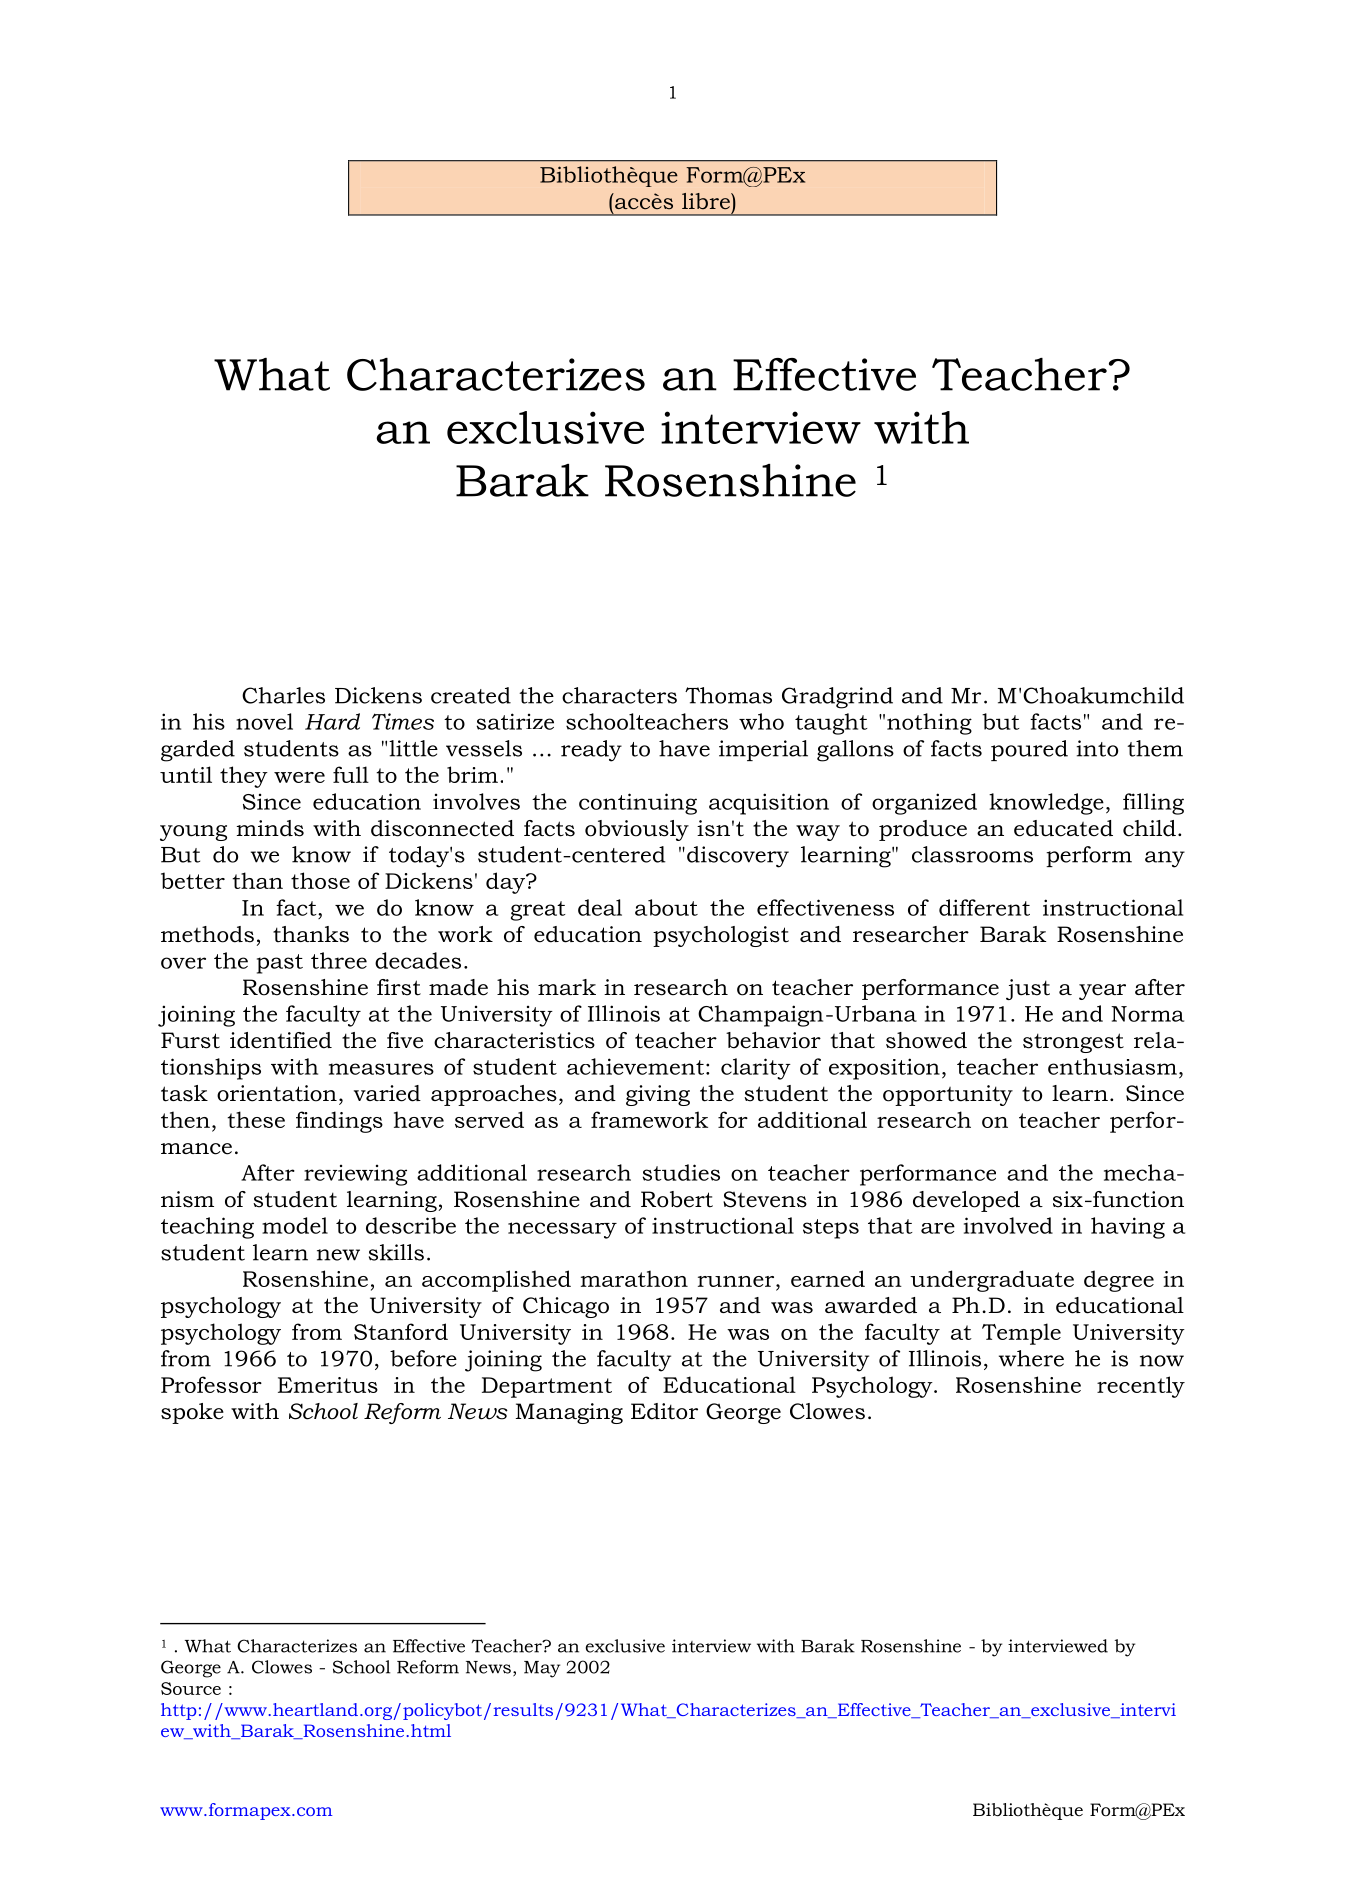 The width and height of the image is (1345, 1901). What do you see at coordinates (707, 201) in the image?
I see `libre` at bounding box center [707, 201].
